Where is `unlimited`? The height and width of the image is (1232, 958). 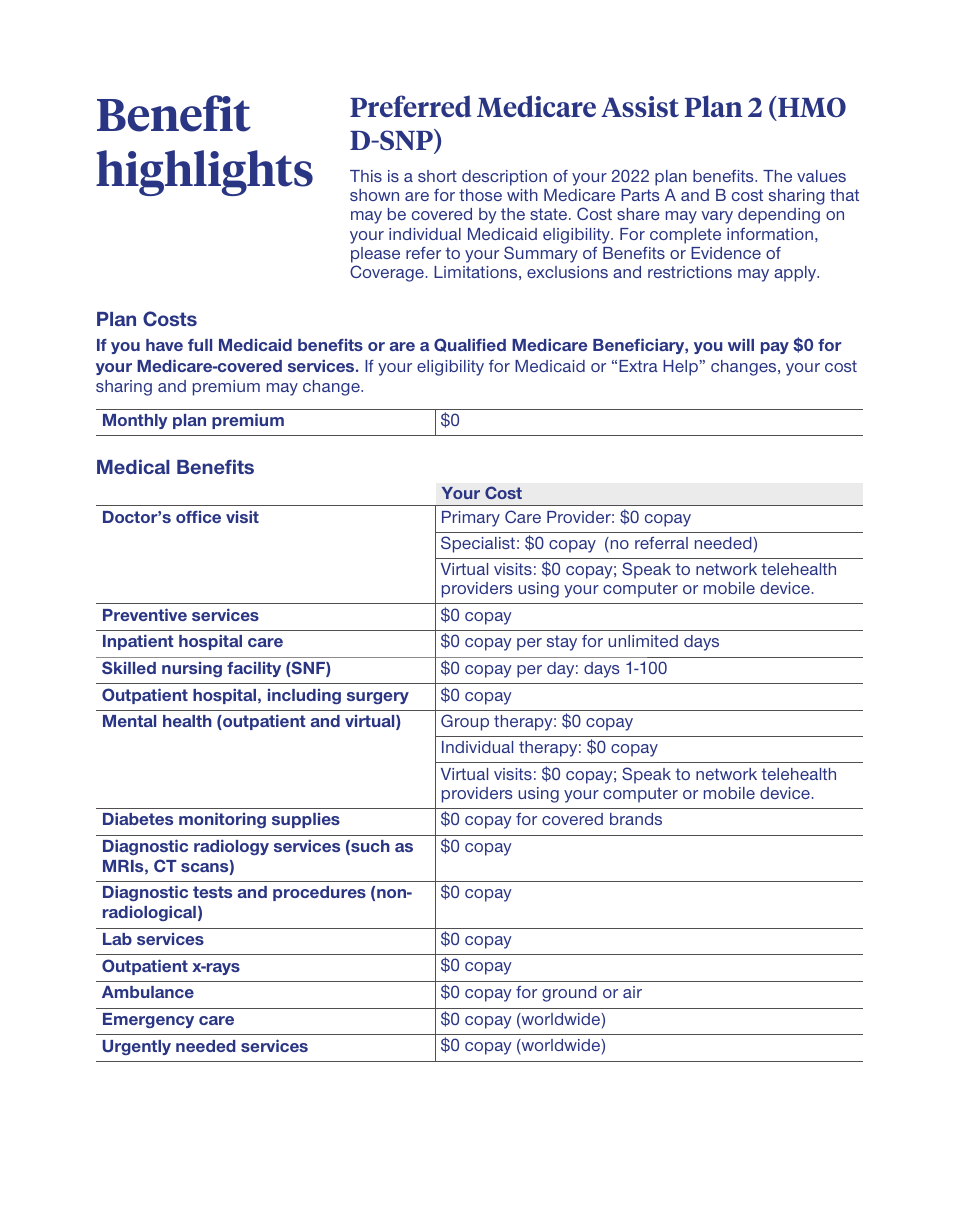
unlimited is located at coordinates (643, 641).
